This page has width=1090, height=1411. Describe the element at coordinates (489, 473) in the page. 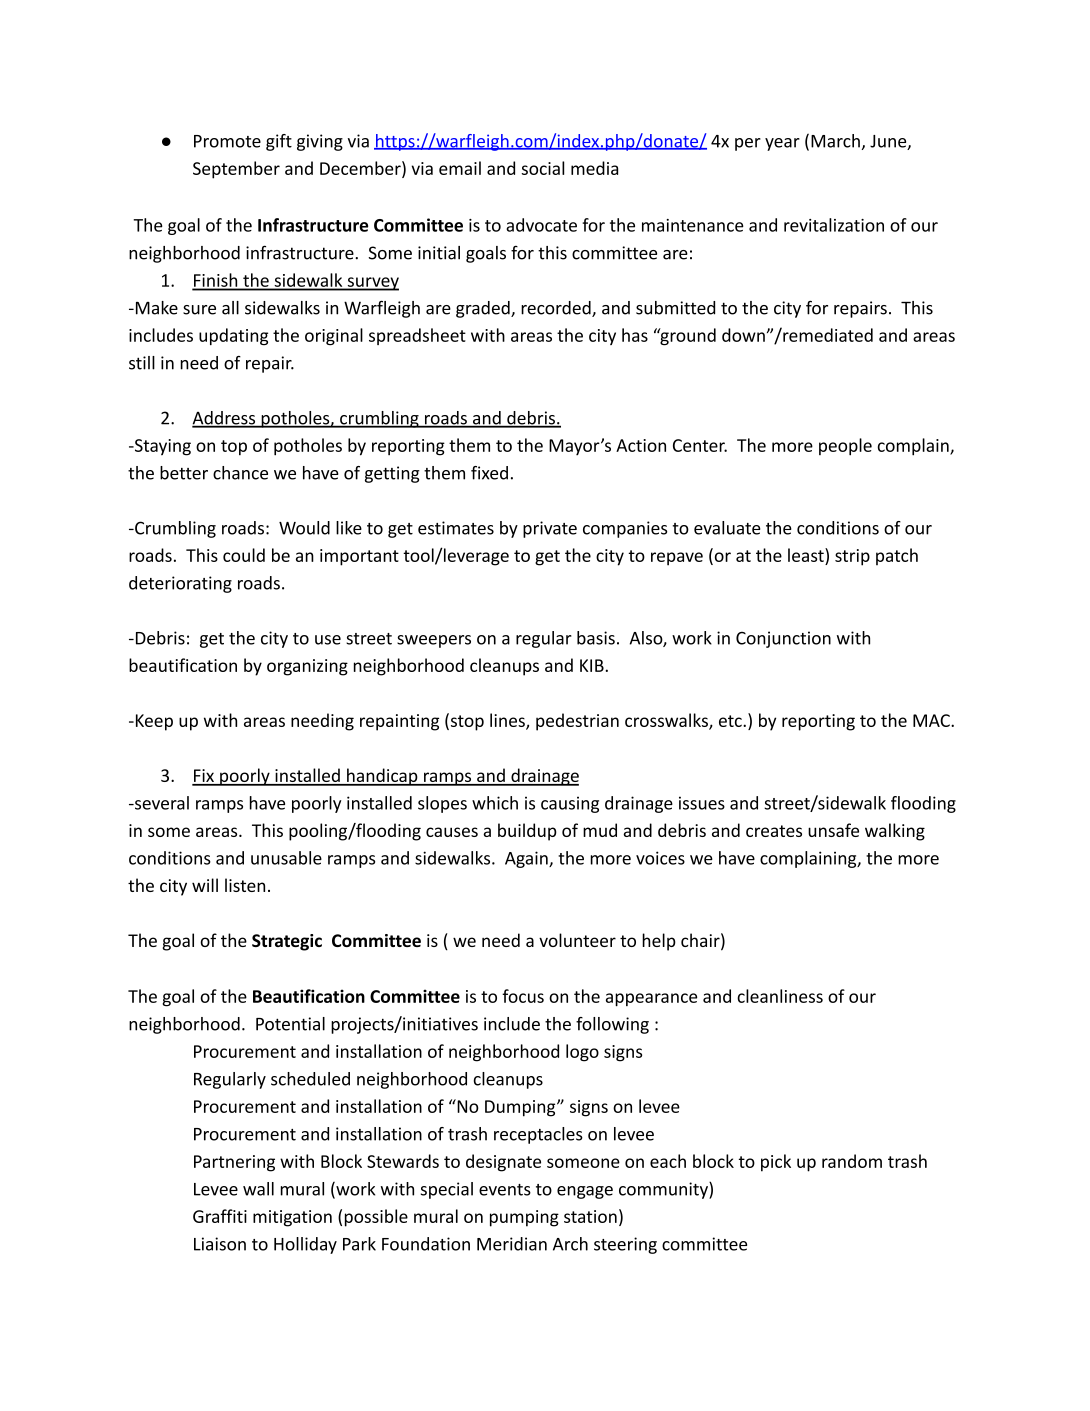

I see `fixed` at that location.
